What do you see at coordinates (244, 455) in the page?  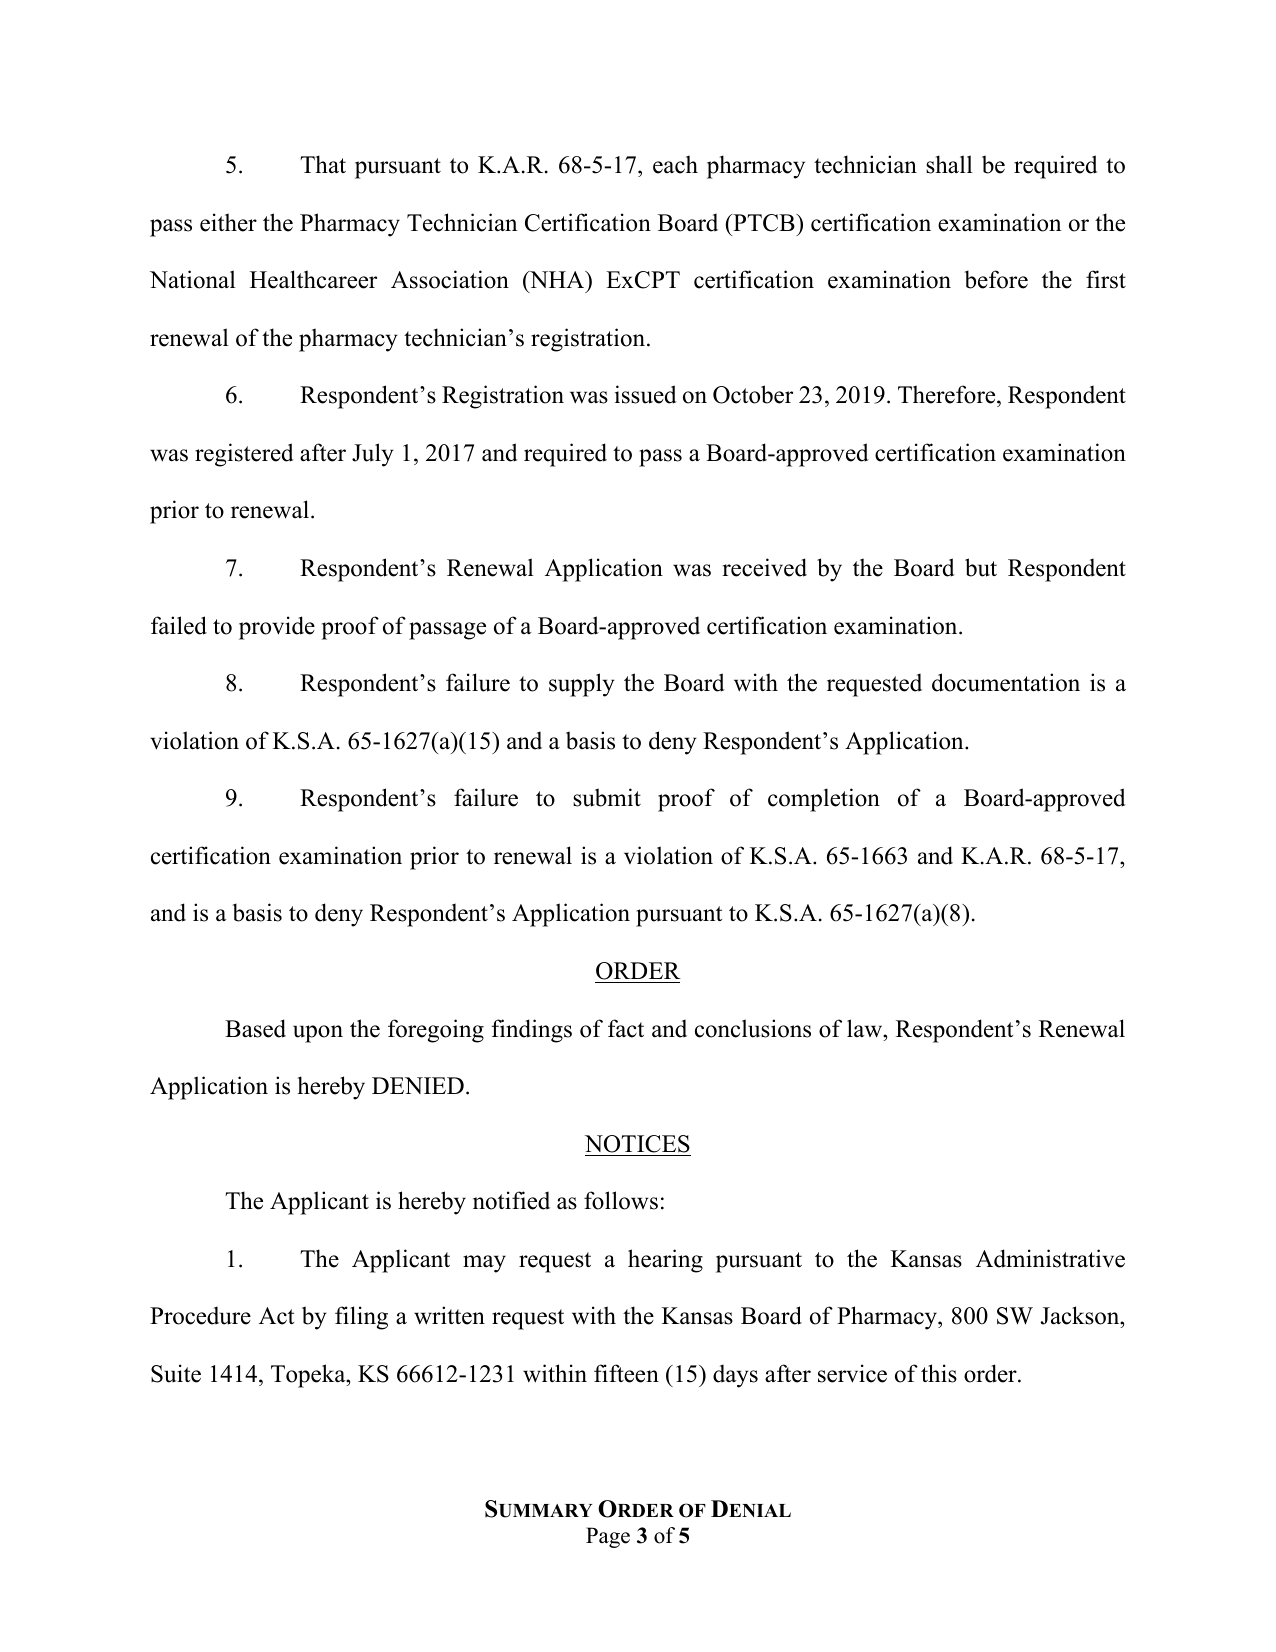 I see `registered` at bounding box center [244, 455].
